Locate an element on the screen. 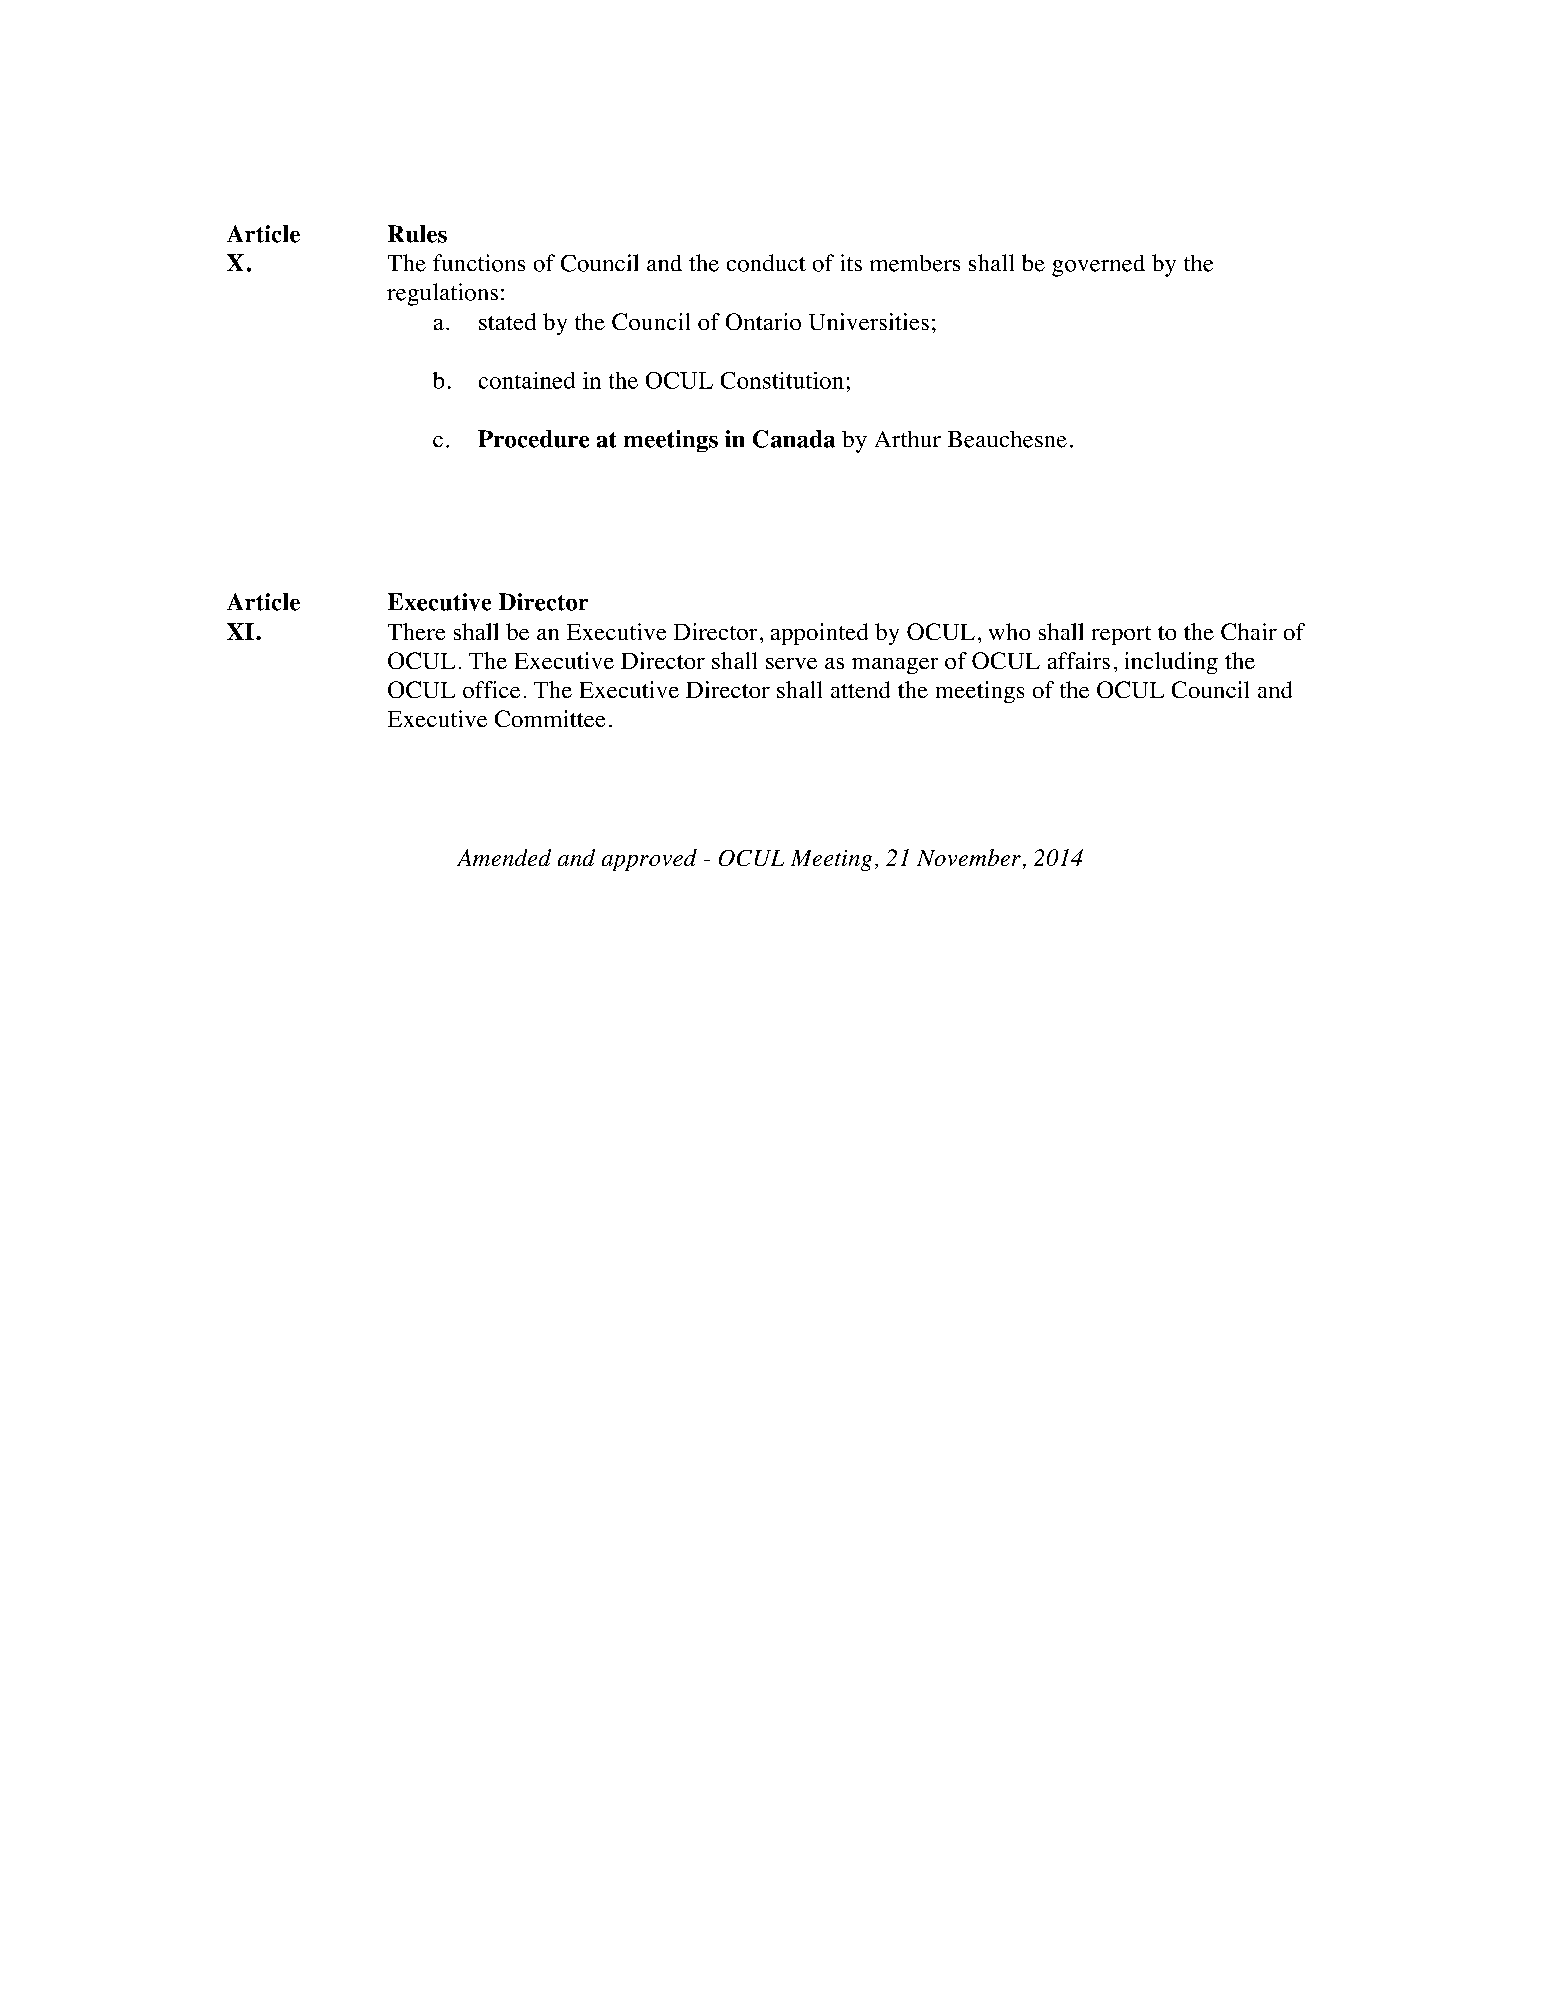  functions is located at coordinates (479, 263).
